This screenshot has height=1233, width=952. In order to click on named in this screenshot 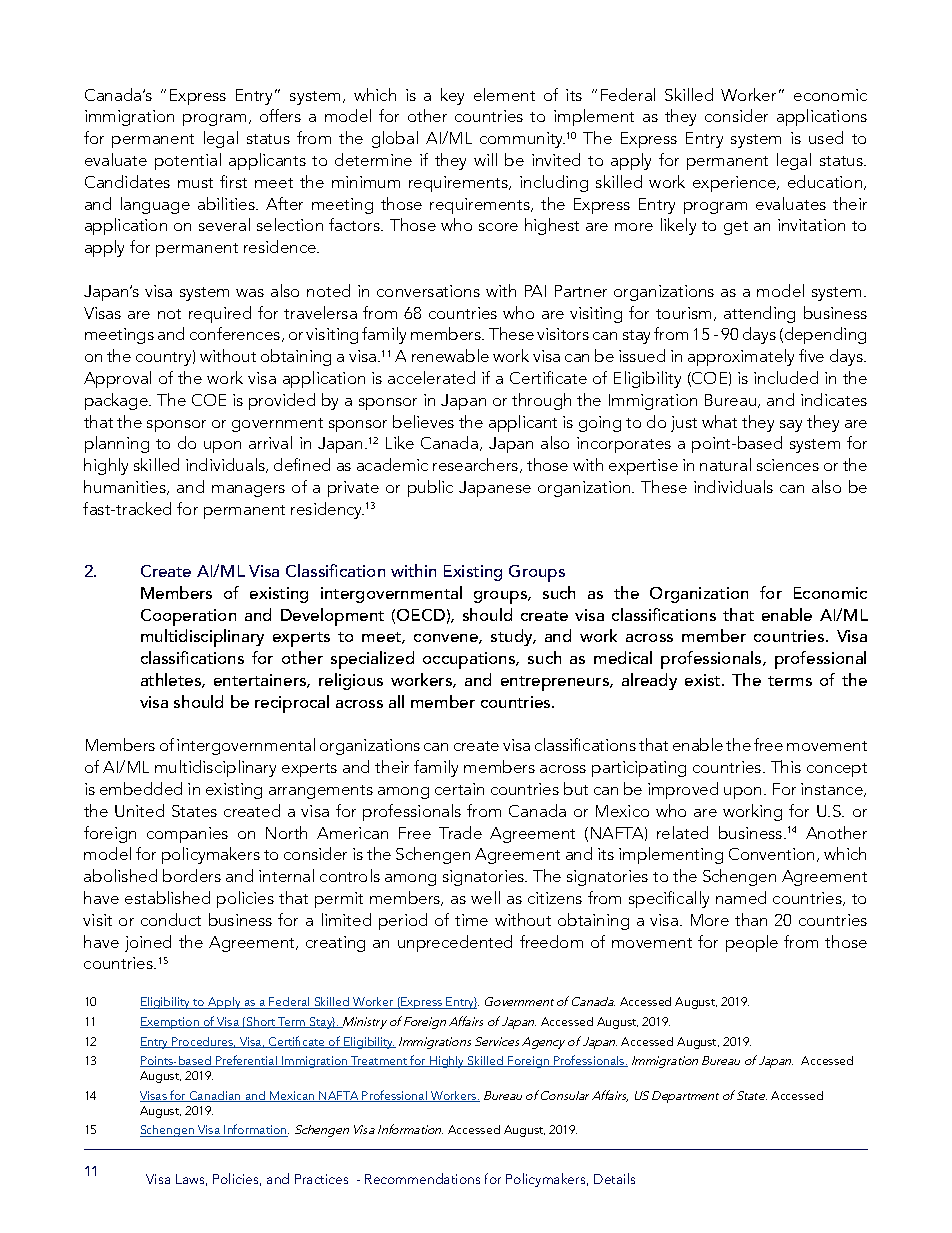, I will do `click(741, 897)`.
